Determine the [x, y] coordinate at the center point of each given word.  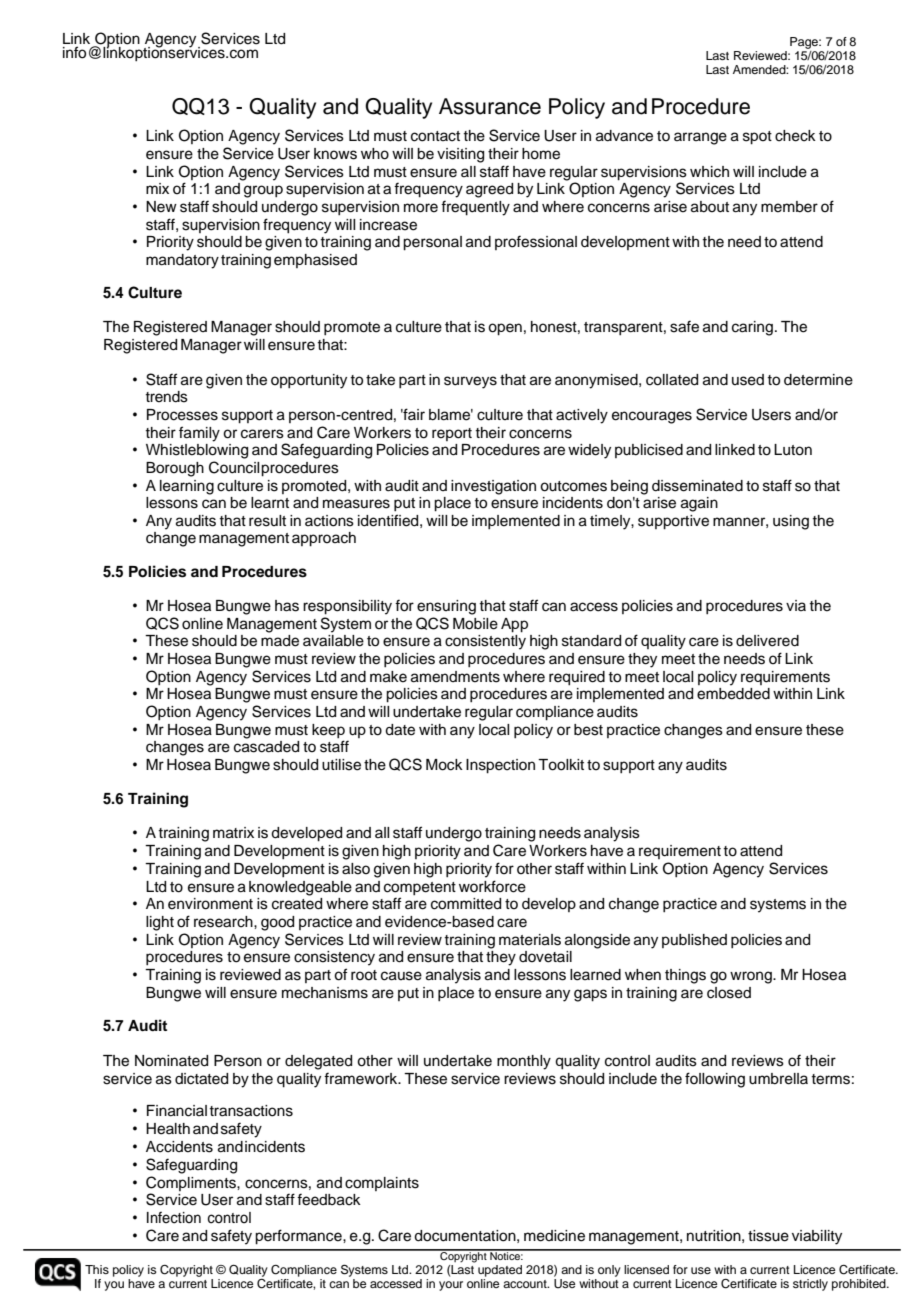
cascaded [266, 747]
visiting [460, 155]
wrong [752, 977]
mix [157, 188]
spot [757, 138]
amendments [455, 677]
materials [530, 940]
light [160, 923]
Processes [182, 415]
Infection [174, 1218]
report [452, 434]
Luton [793, 450]
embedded [733, 694]
